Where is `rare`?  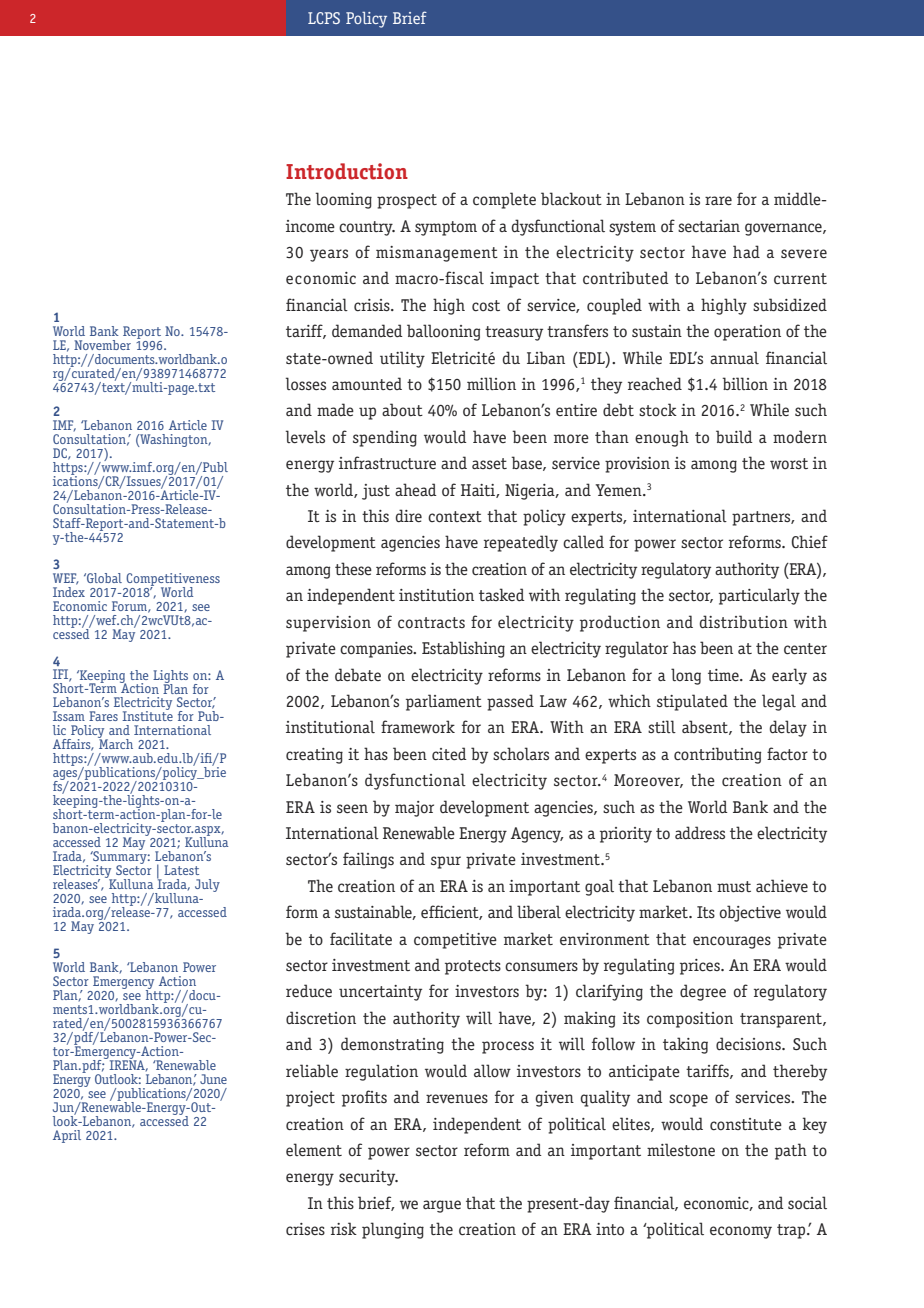 rare is located at coordinates (718, 200).
